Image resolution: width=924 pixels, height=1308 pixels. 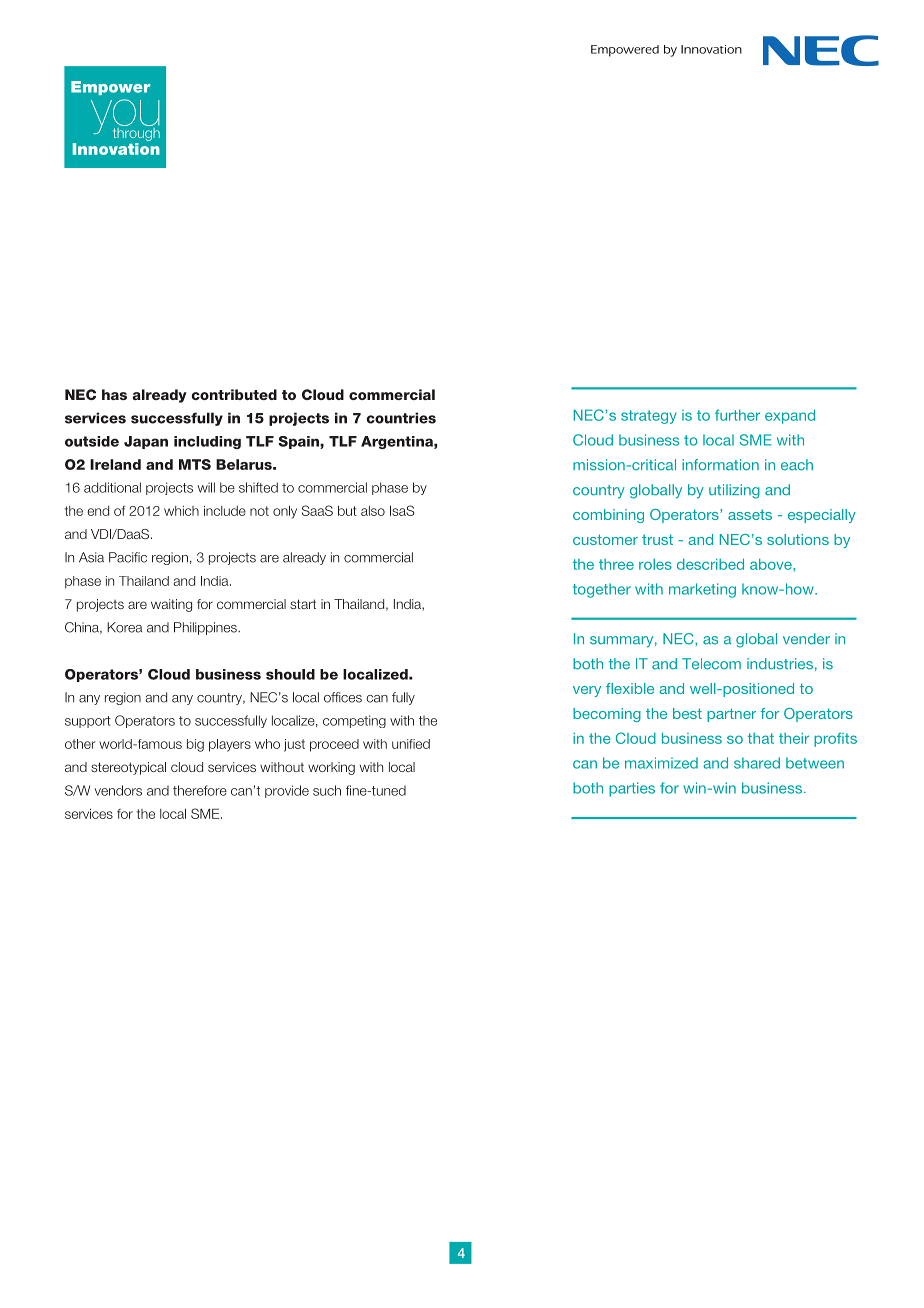 What do you see at coordinates (411, 744) in the screenshot?
I see `unified` at bounding box center [411, 744].
